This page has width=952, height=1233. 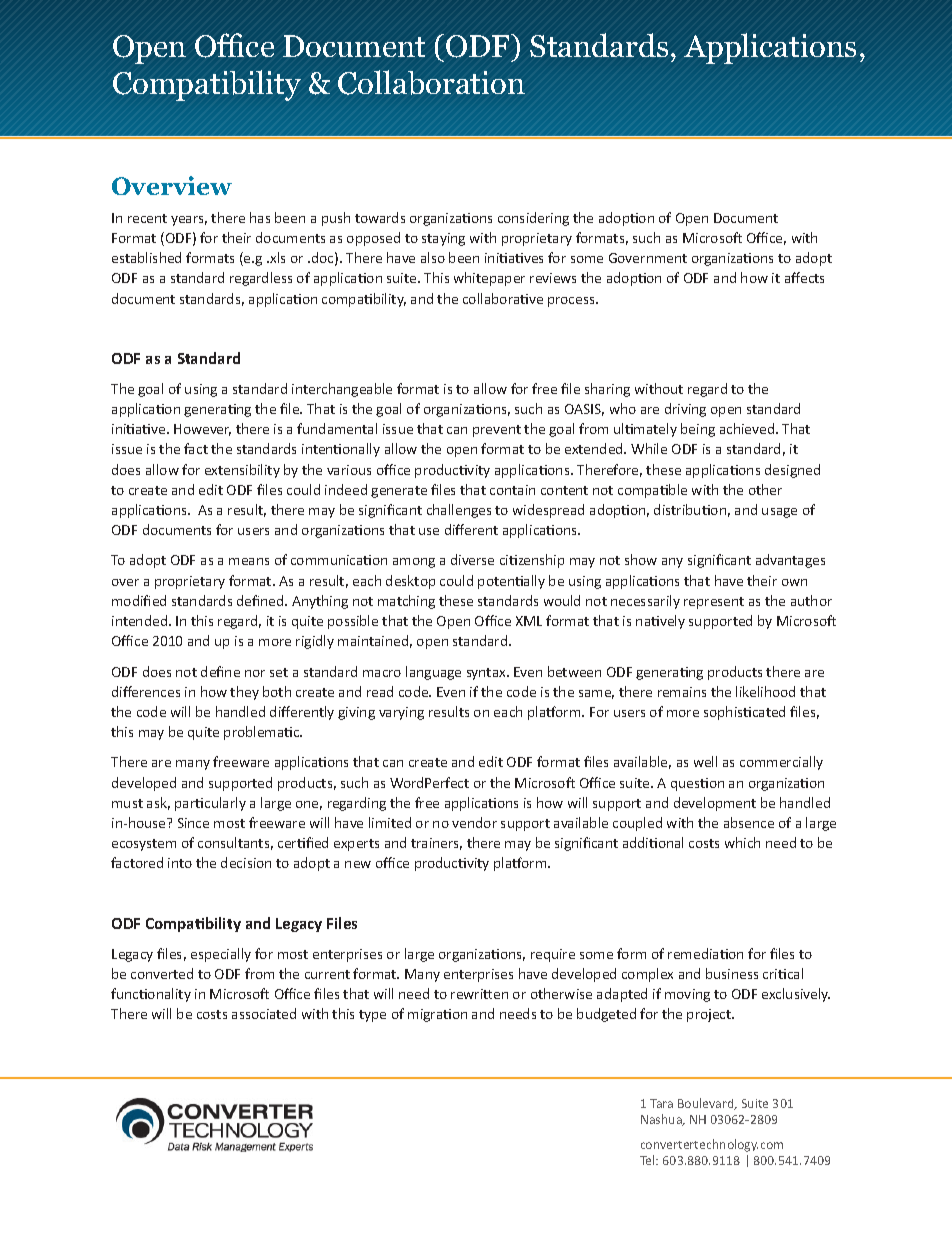 What do you see at coordinates (202, 430) in the page?
I see `However` at bounding box center [202, 430].
